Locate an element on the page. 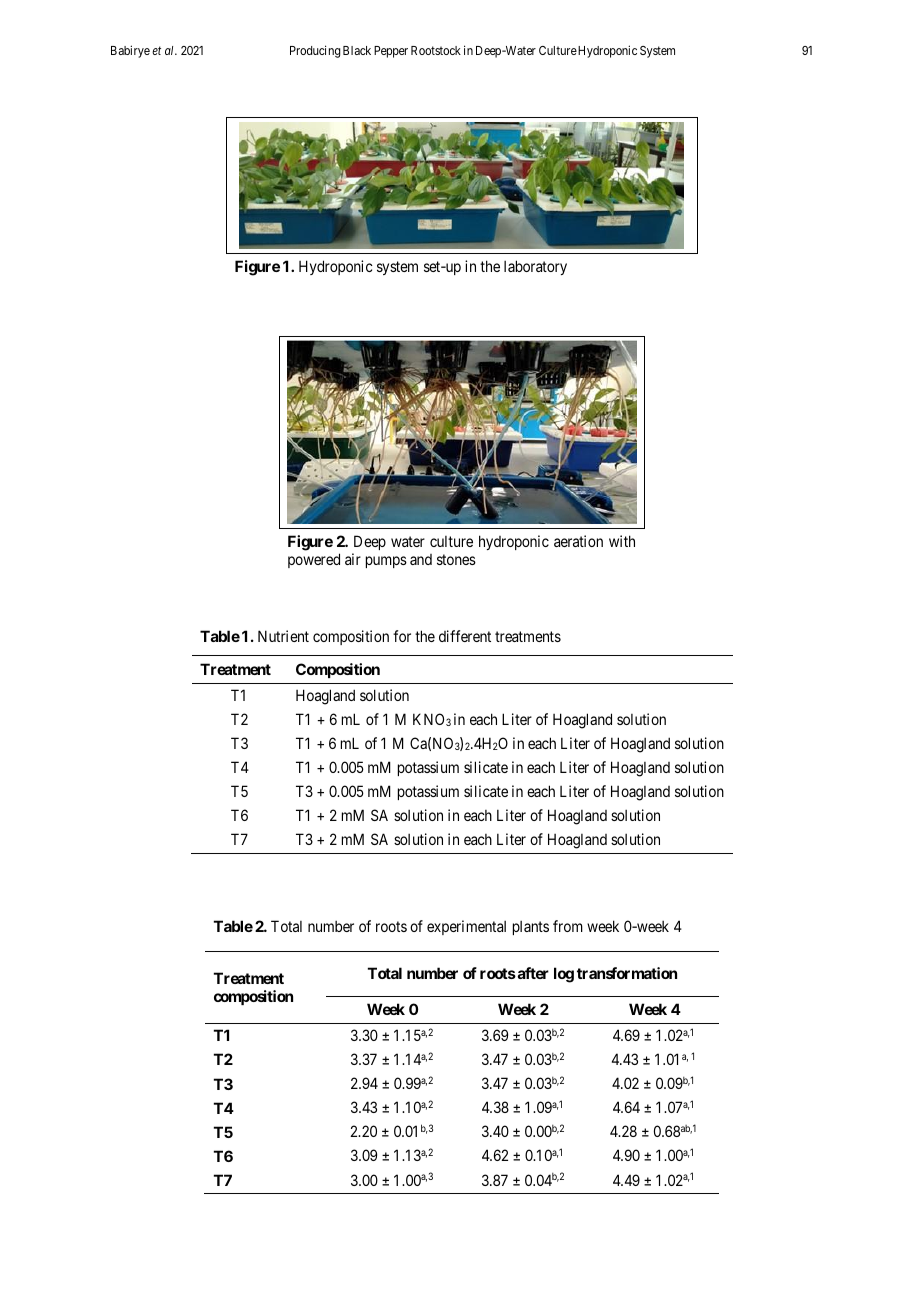 Image resolution: width=924 pixels, height=1308 pixels. with is located at coordinates (622, 541).
